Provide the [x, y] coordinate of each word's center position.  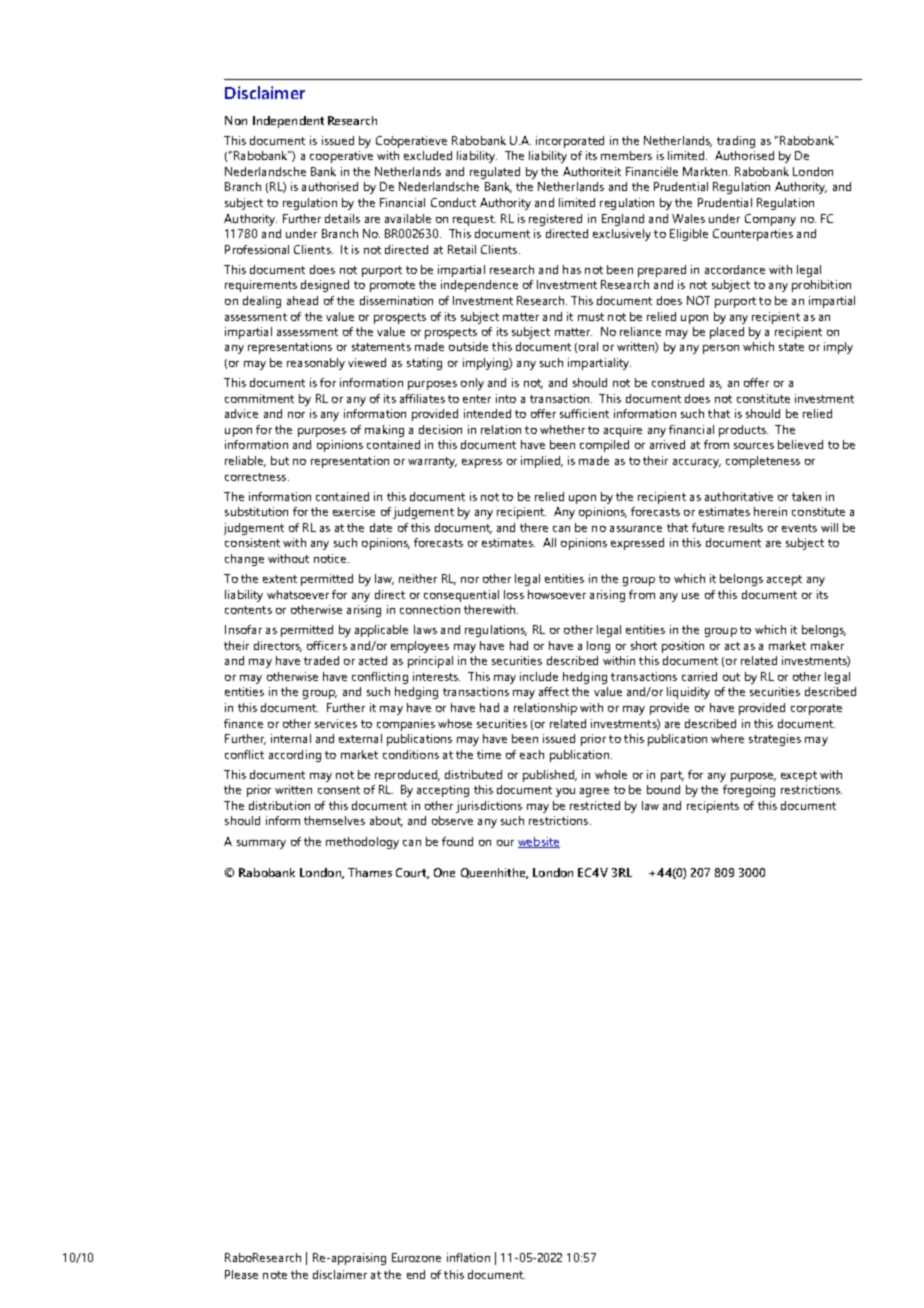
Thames [370, 872]
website [539, 842]
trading [736, 142]
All [549, 542]
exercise [354, 511]
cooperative [341, 157]
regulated [495, 173]
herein [770, 511]
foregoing [749, 791]
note [275, 1275]
